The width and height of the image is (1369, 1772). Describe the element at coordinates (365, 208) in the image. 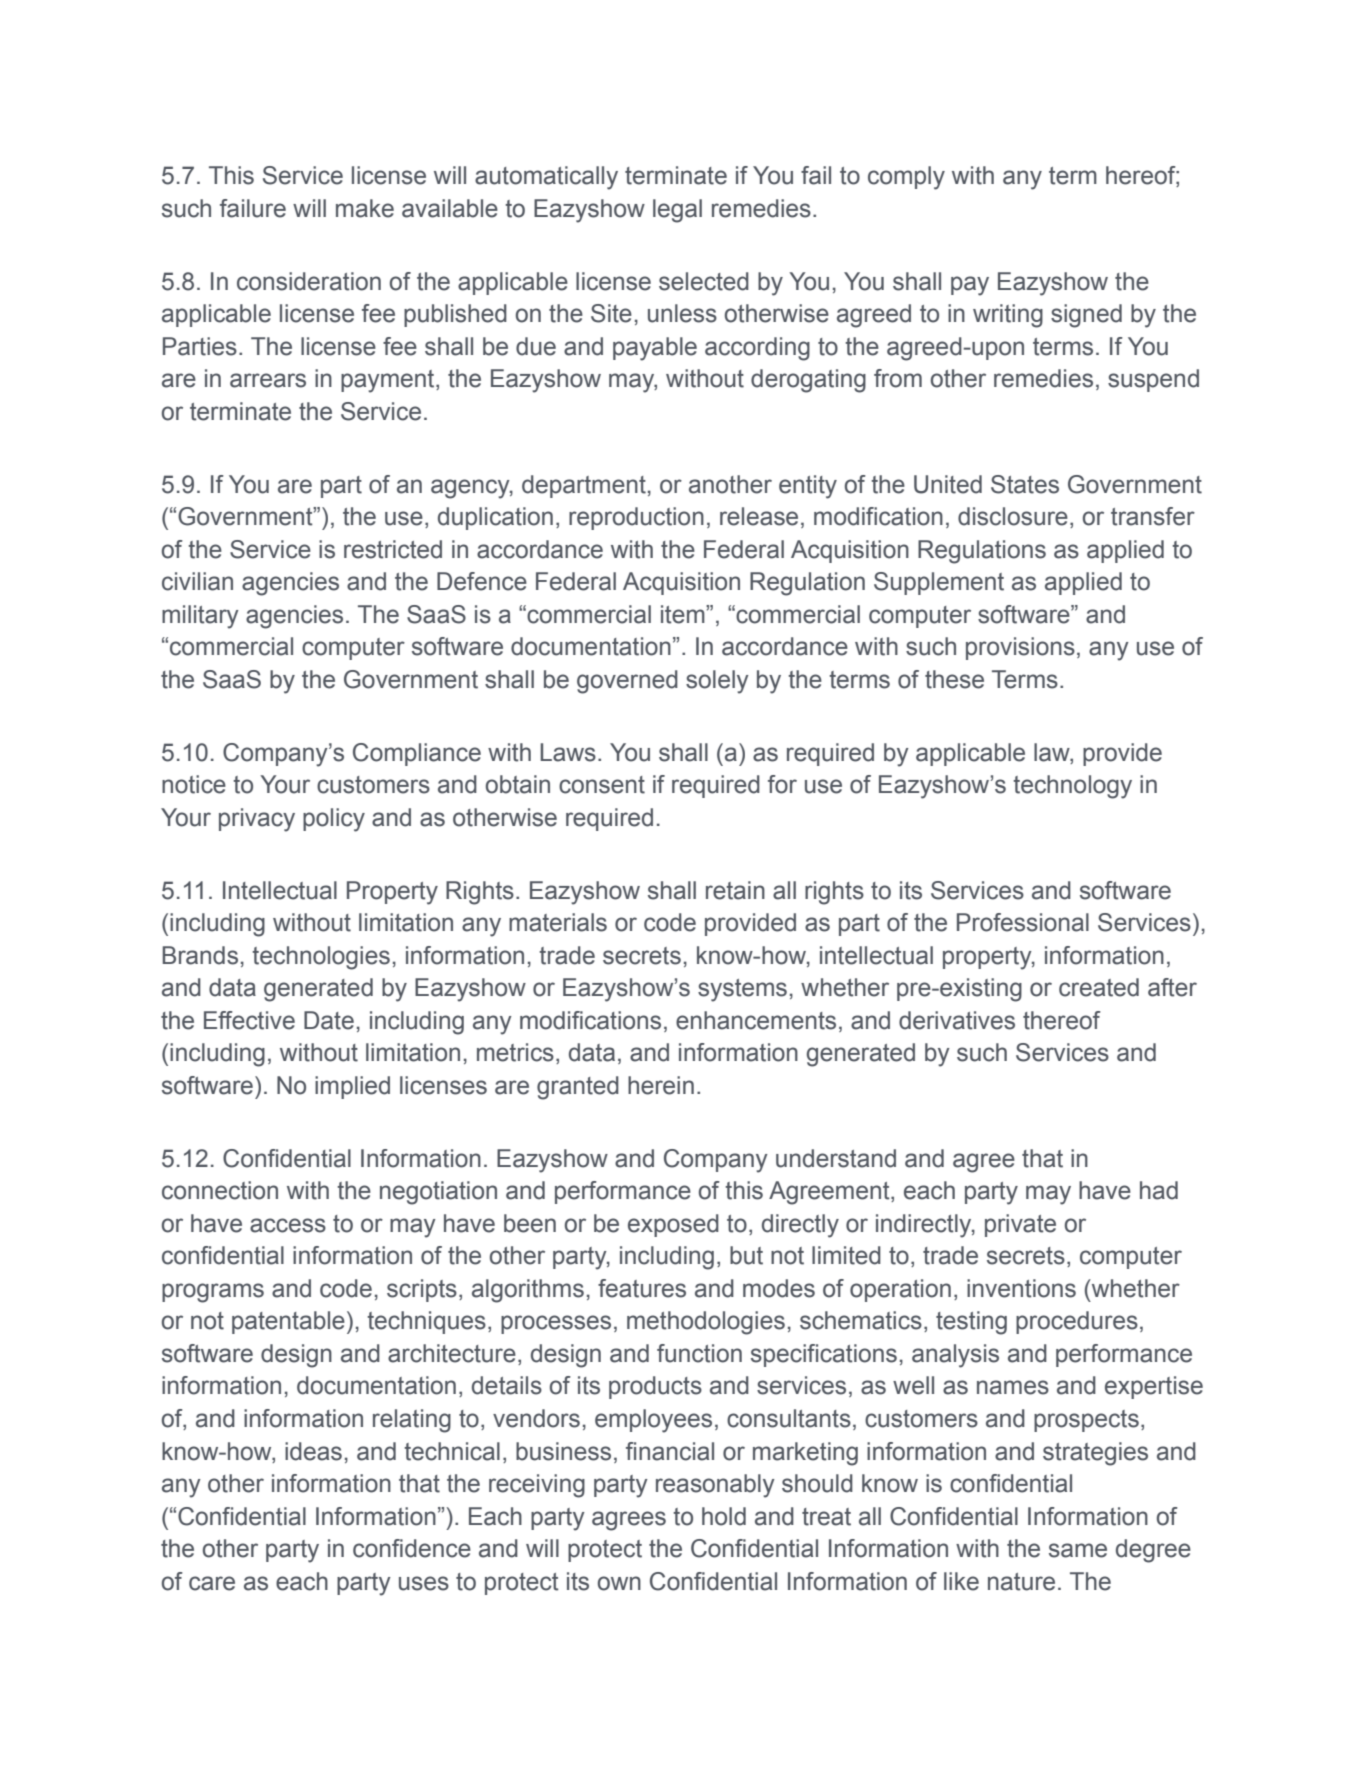

I see `make` at that location.
